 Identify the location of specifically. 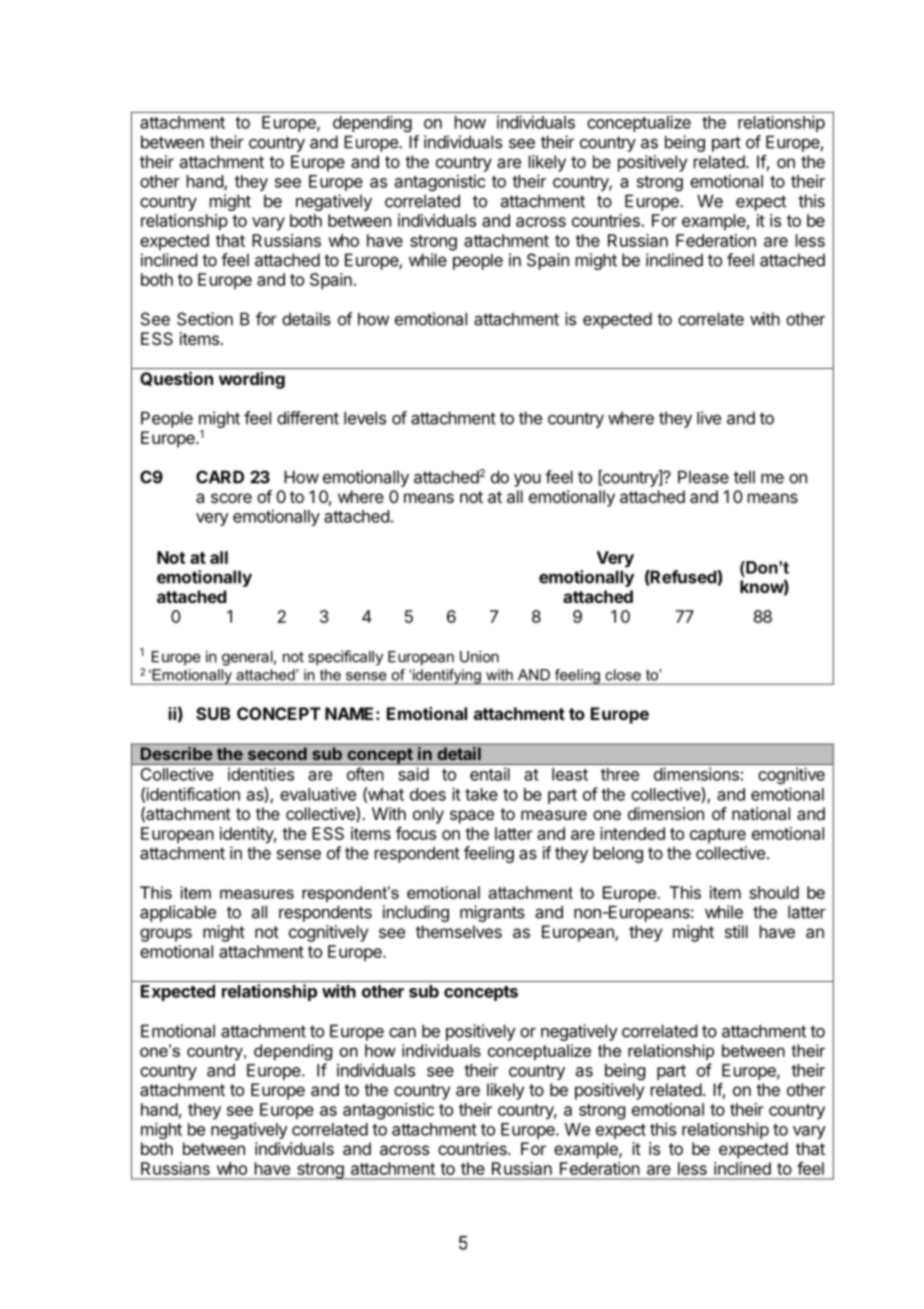
(345, 658).
